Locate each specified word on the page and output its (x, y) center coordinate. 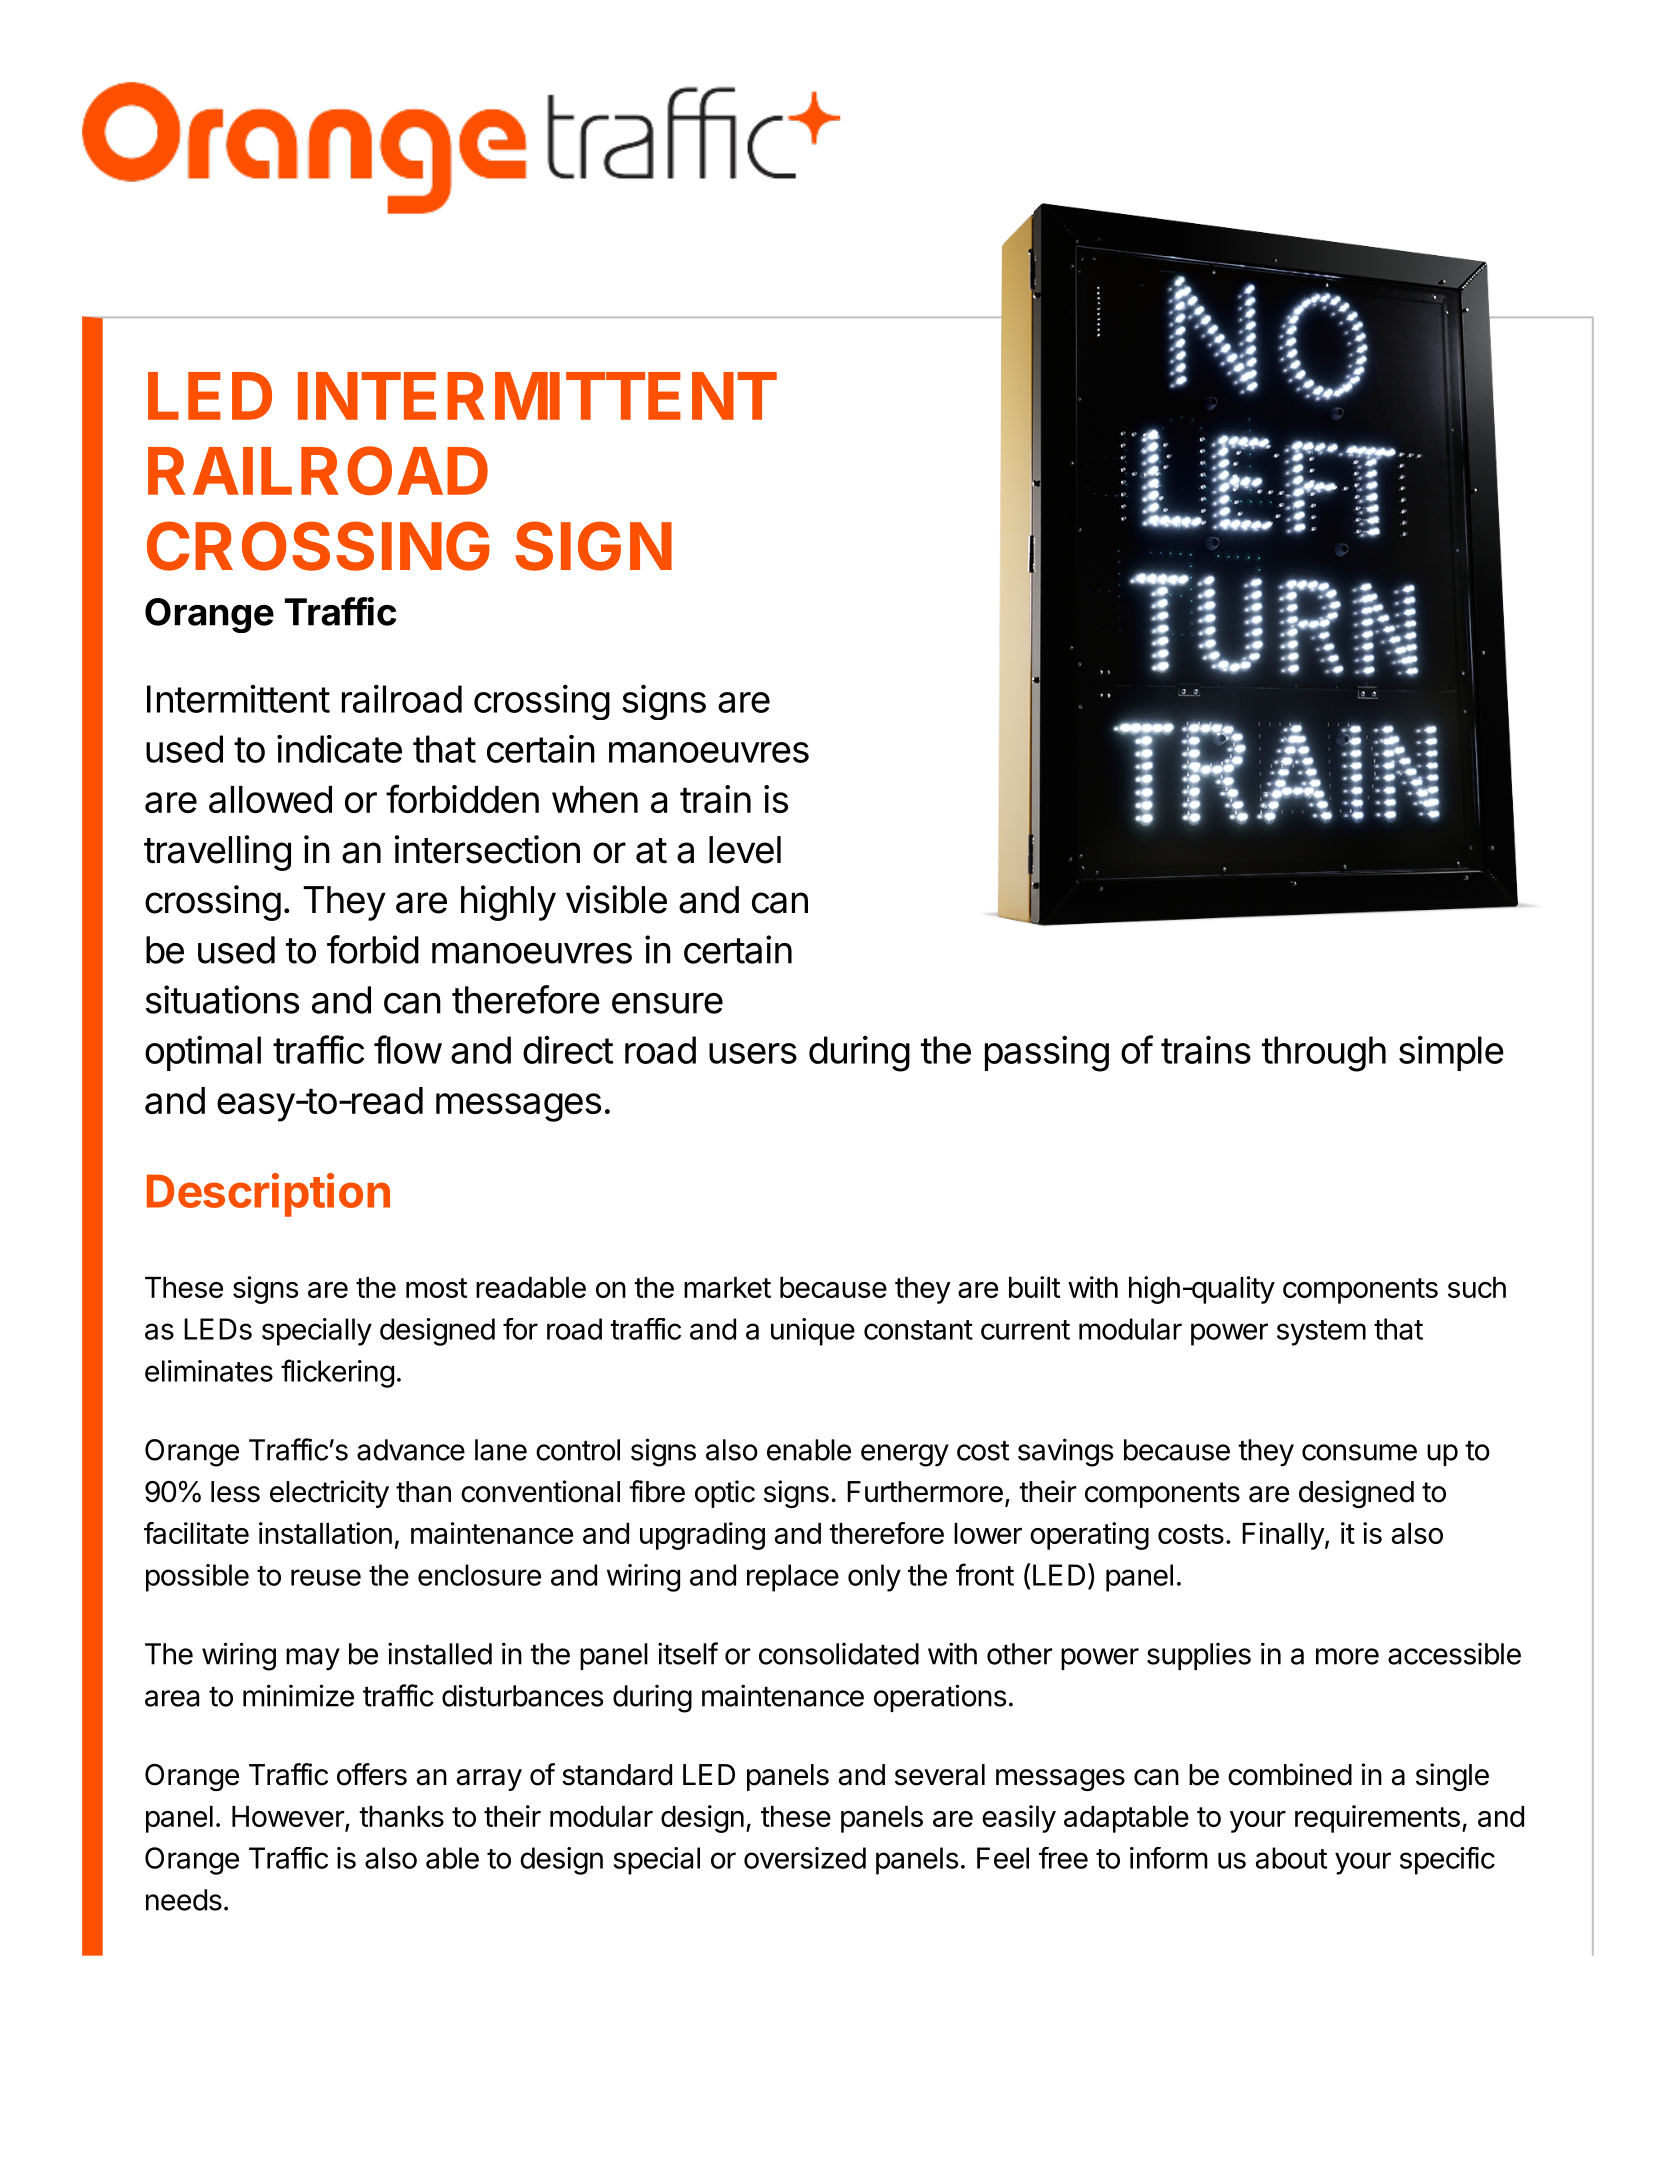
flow (408, 1049)
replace (793, 1578)
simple (1451, 1053)
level (745, 850)
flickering (337, 1373)
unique (813, 1332)
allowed (270, 799)
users (753, 1053)
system (1321, 1333)
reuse (326, 1577)
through (1324, 1054)
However (289, 1818)
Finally (1283, 1536)
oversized (805, 1858)
